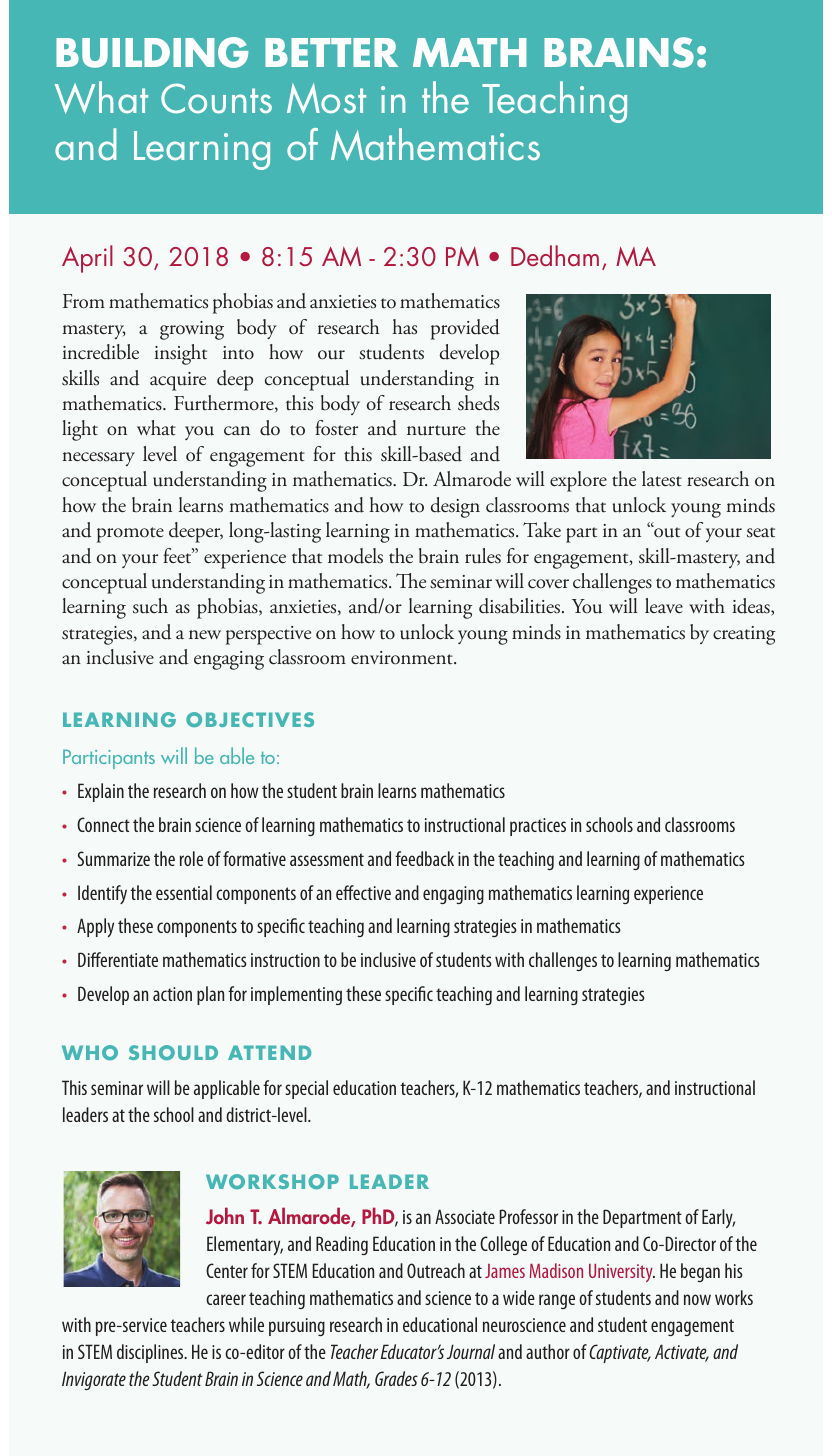 This screenshot has height=1456, width=832. Describe the element at coordinates (455, 507) in the screenshot. I see `design` at that location.
